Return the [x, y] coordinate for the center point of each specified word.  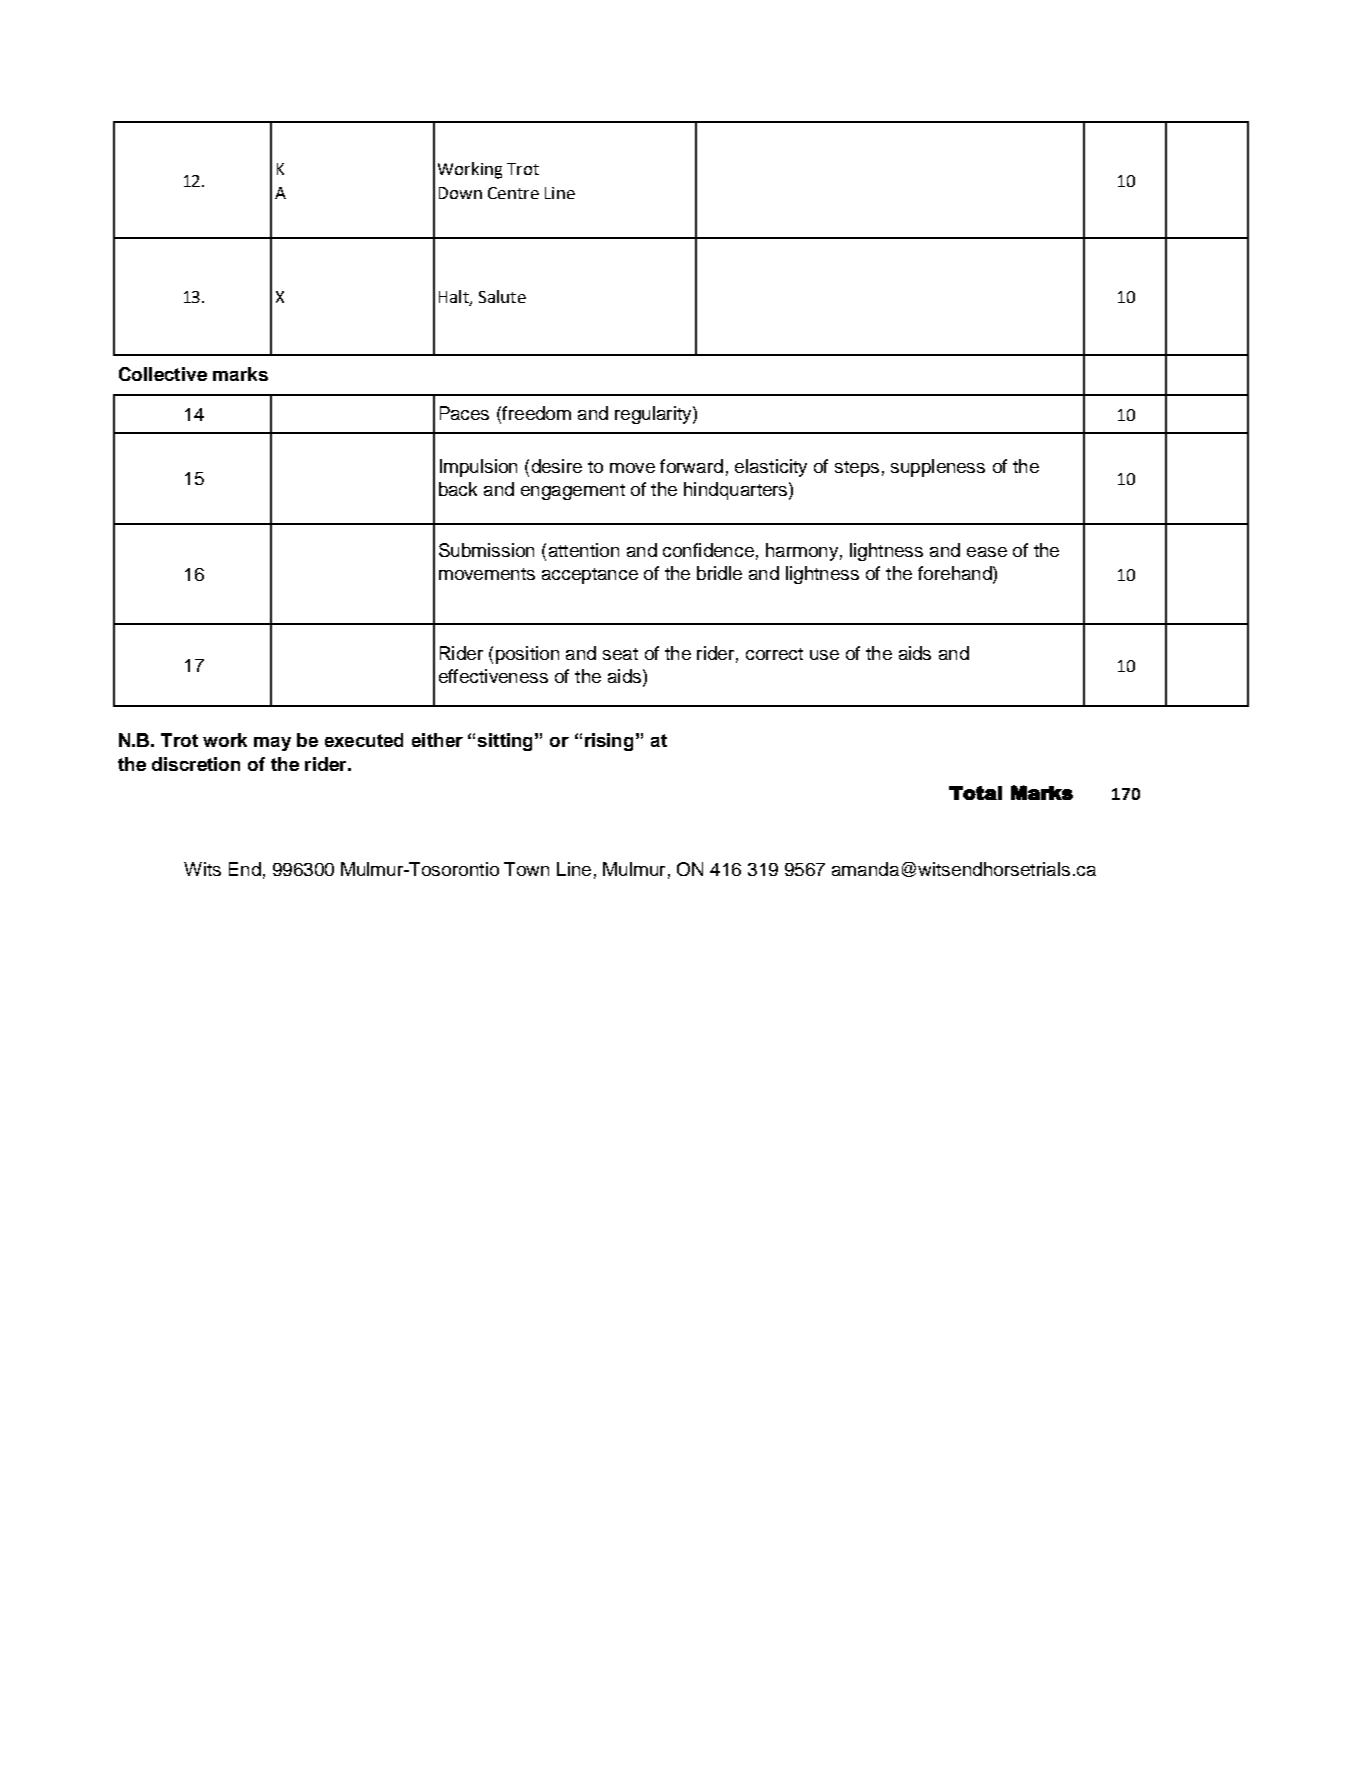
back [458, 489]
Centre [513, 193]
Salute [502, 296]
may [272, 744]
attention [584, 550]
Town [526, 869]
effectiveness [493, 676]
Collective [163, 374]
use [824, 655]
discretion [196, 764]
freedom [535, 413]
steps [857, 469]
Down [460, 193]
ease [987, 552]
